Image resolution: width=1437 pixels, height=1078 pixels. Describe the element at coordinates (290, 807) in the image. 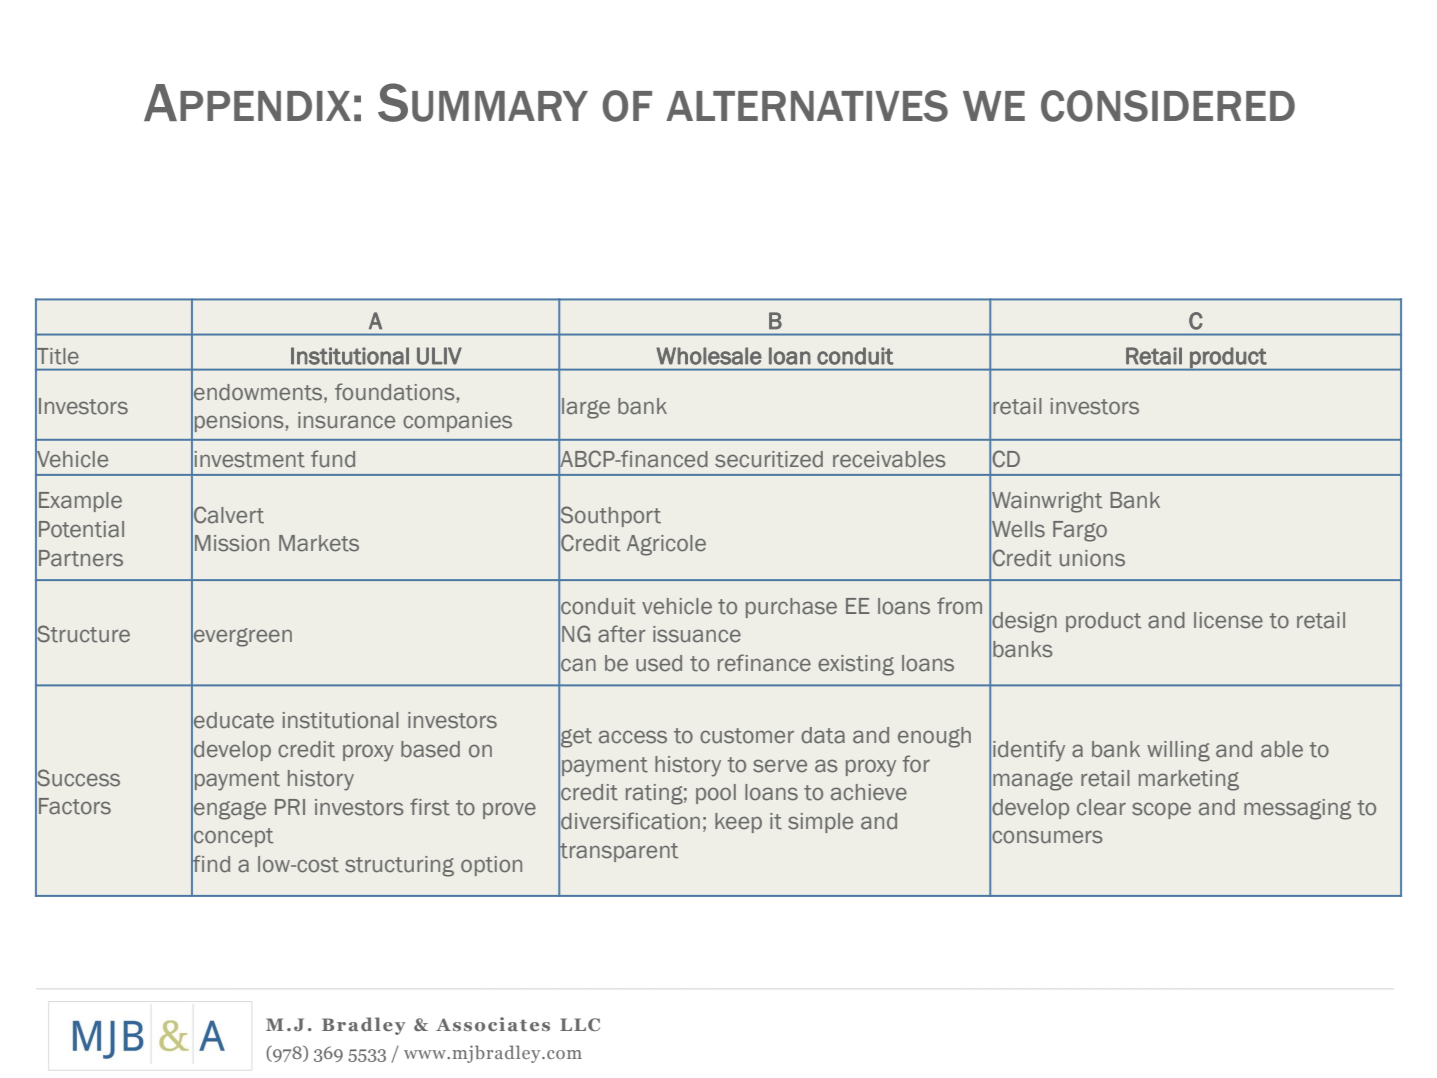

I see `PRI` at that location.
